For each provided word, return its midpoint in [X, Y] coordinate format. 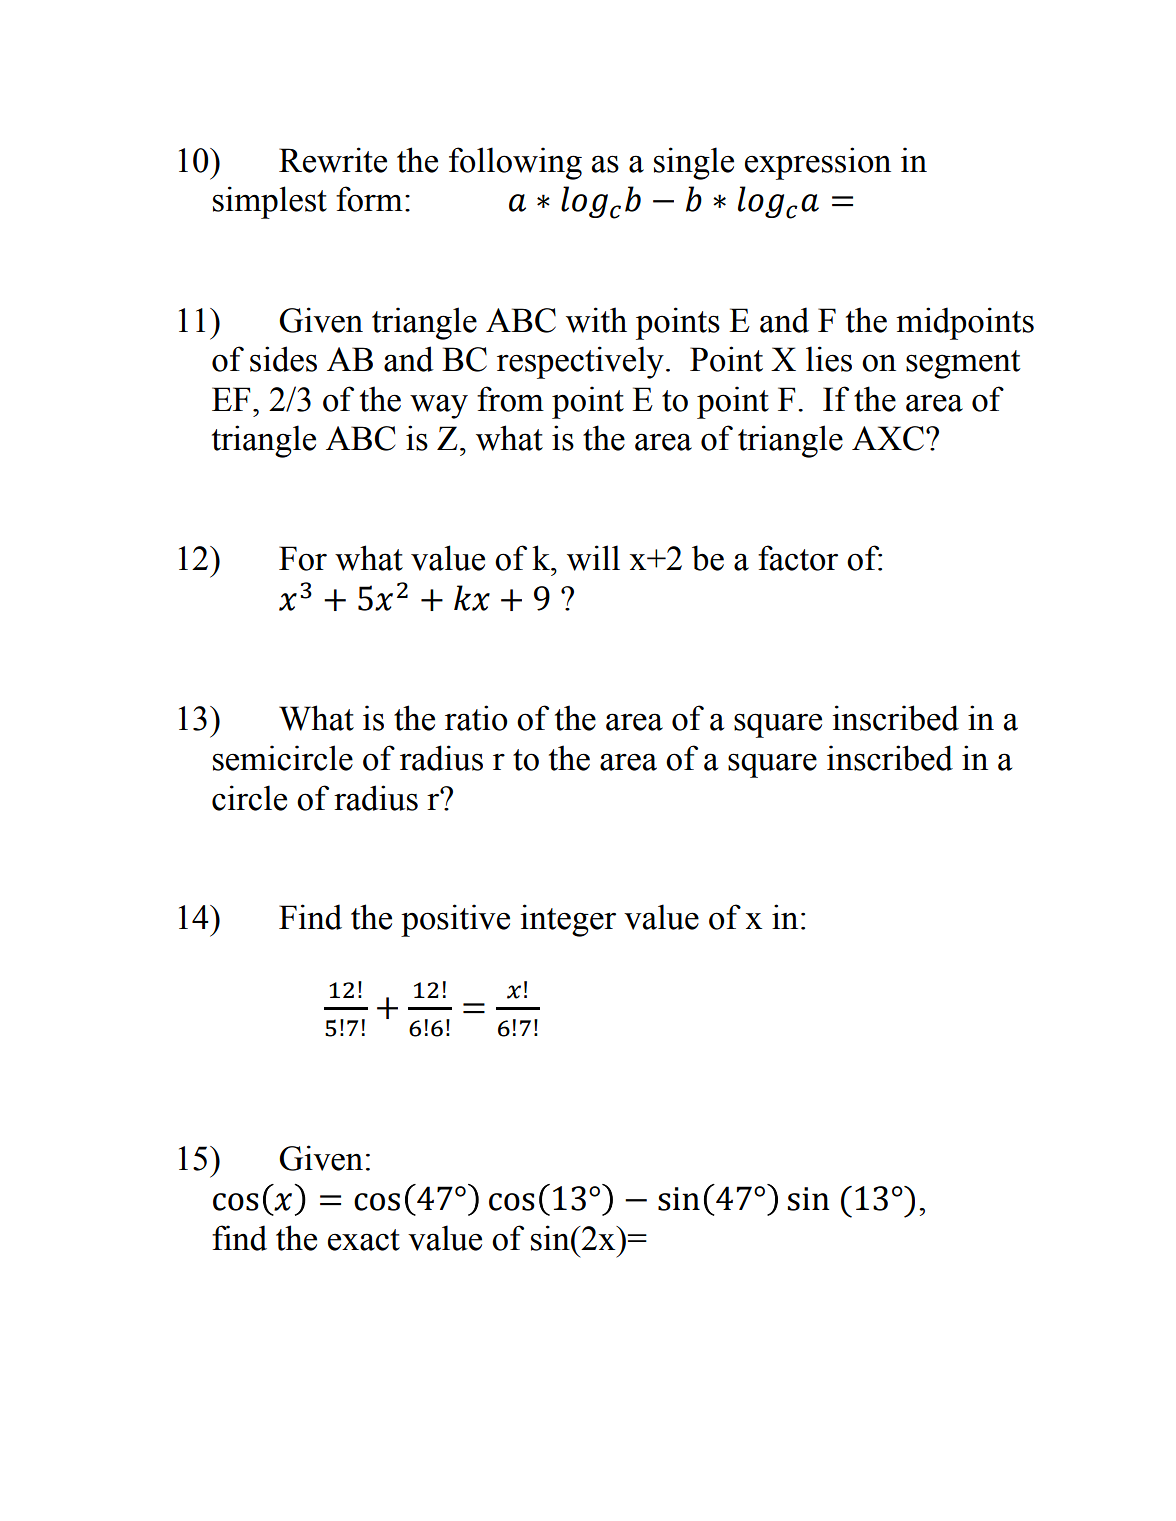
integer [568, 920]
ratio [476, 718]
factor [798, 558]
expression [818, 163]
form [369, 199]
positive [455, 920]
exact [364, 1240]
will [593, 558]
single [694, 163]
